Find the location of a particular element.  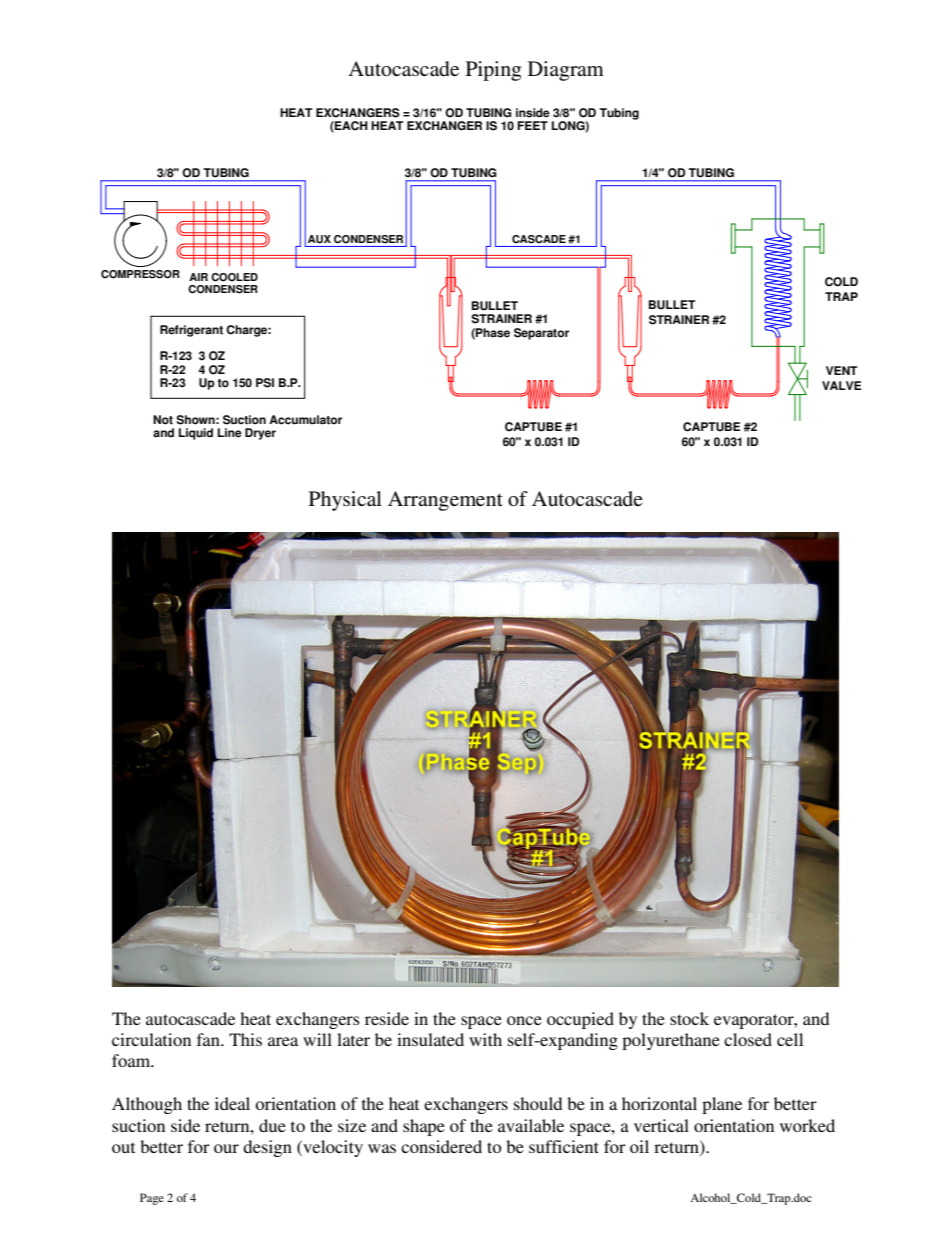

Arrangement is located at coordinates (445, 501).
